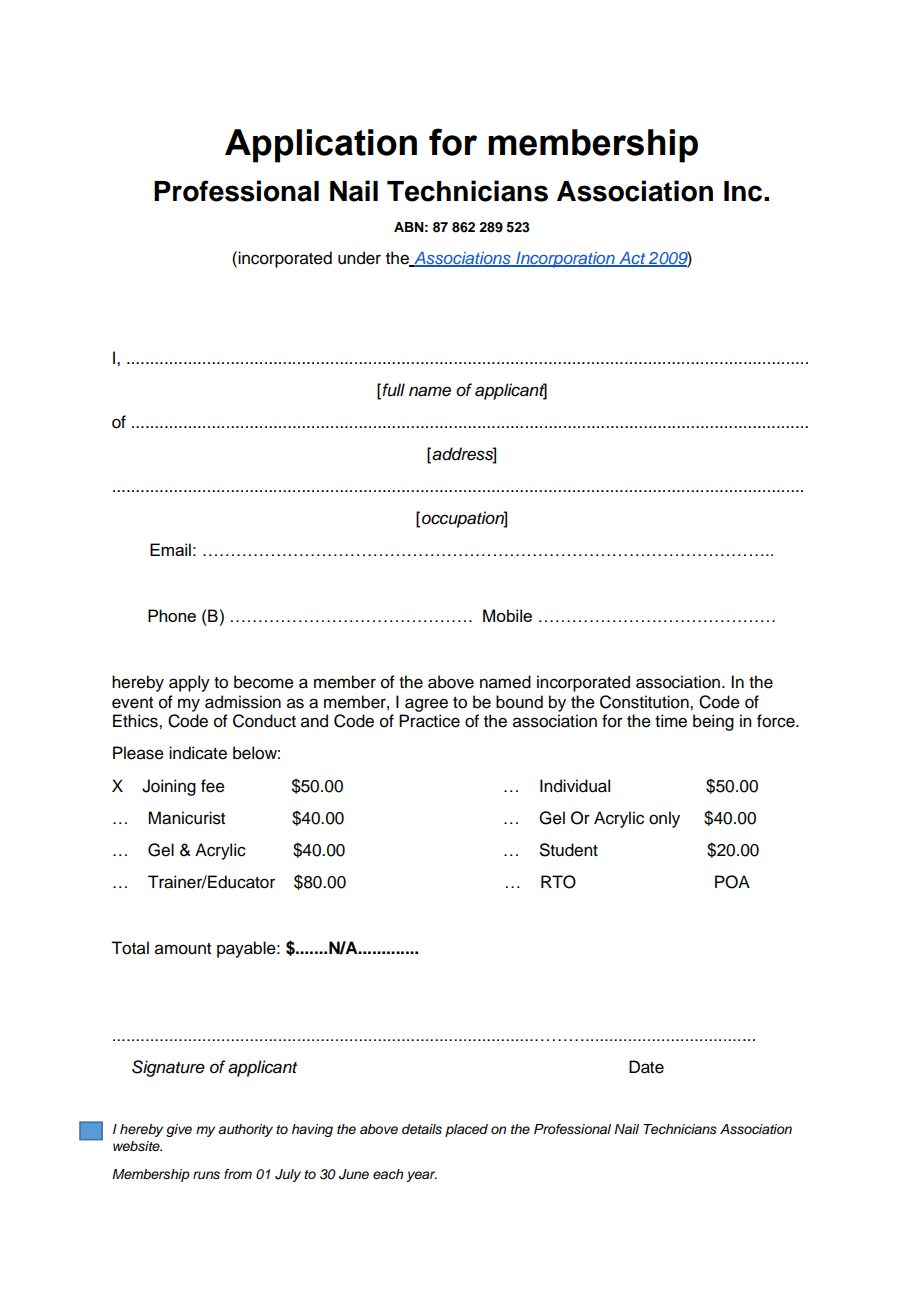  I want to click on Constitution, so click(645, 702).
